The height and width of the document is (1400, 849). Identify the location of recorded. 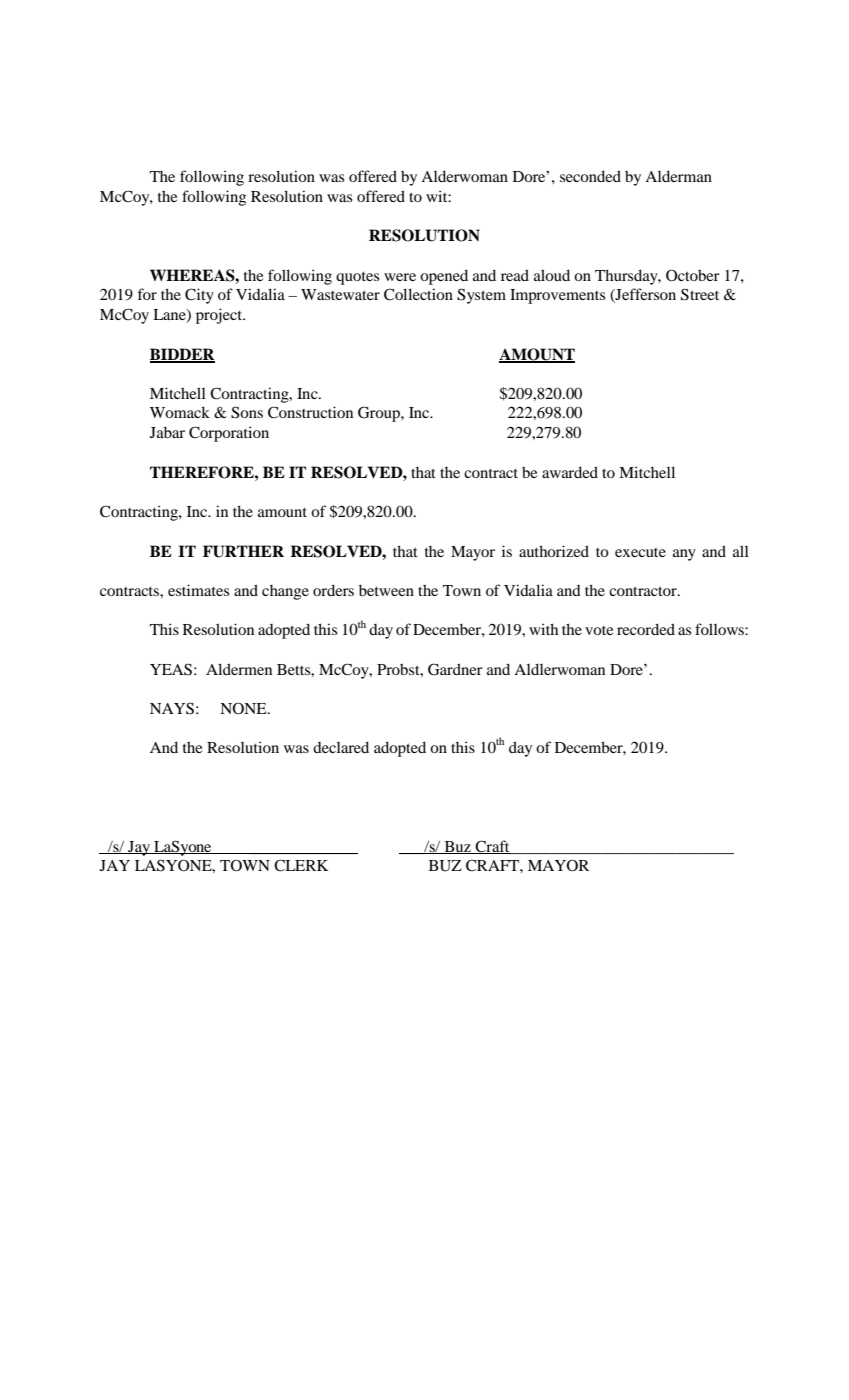
(646, 629).
